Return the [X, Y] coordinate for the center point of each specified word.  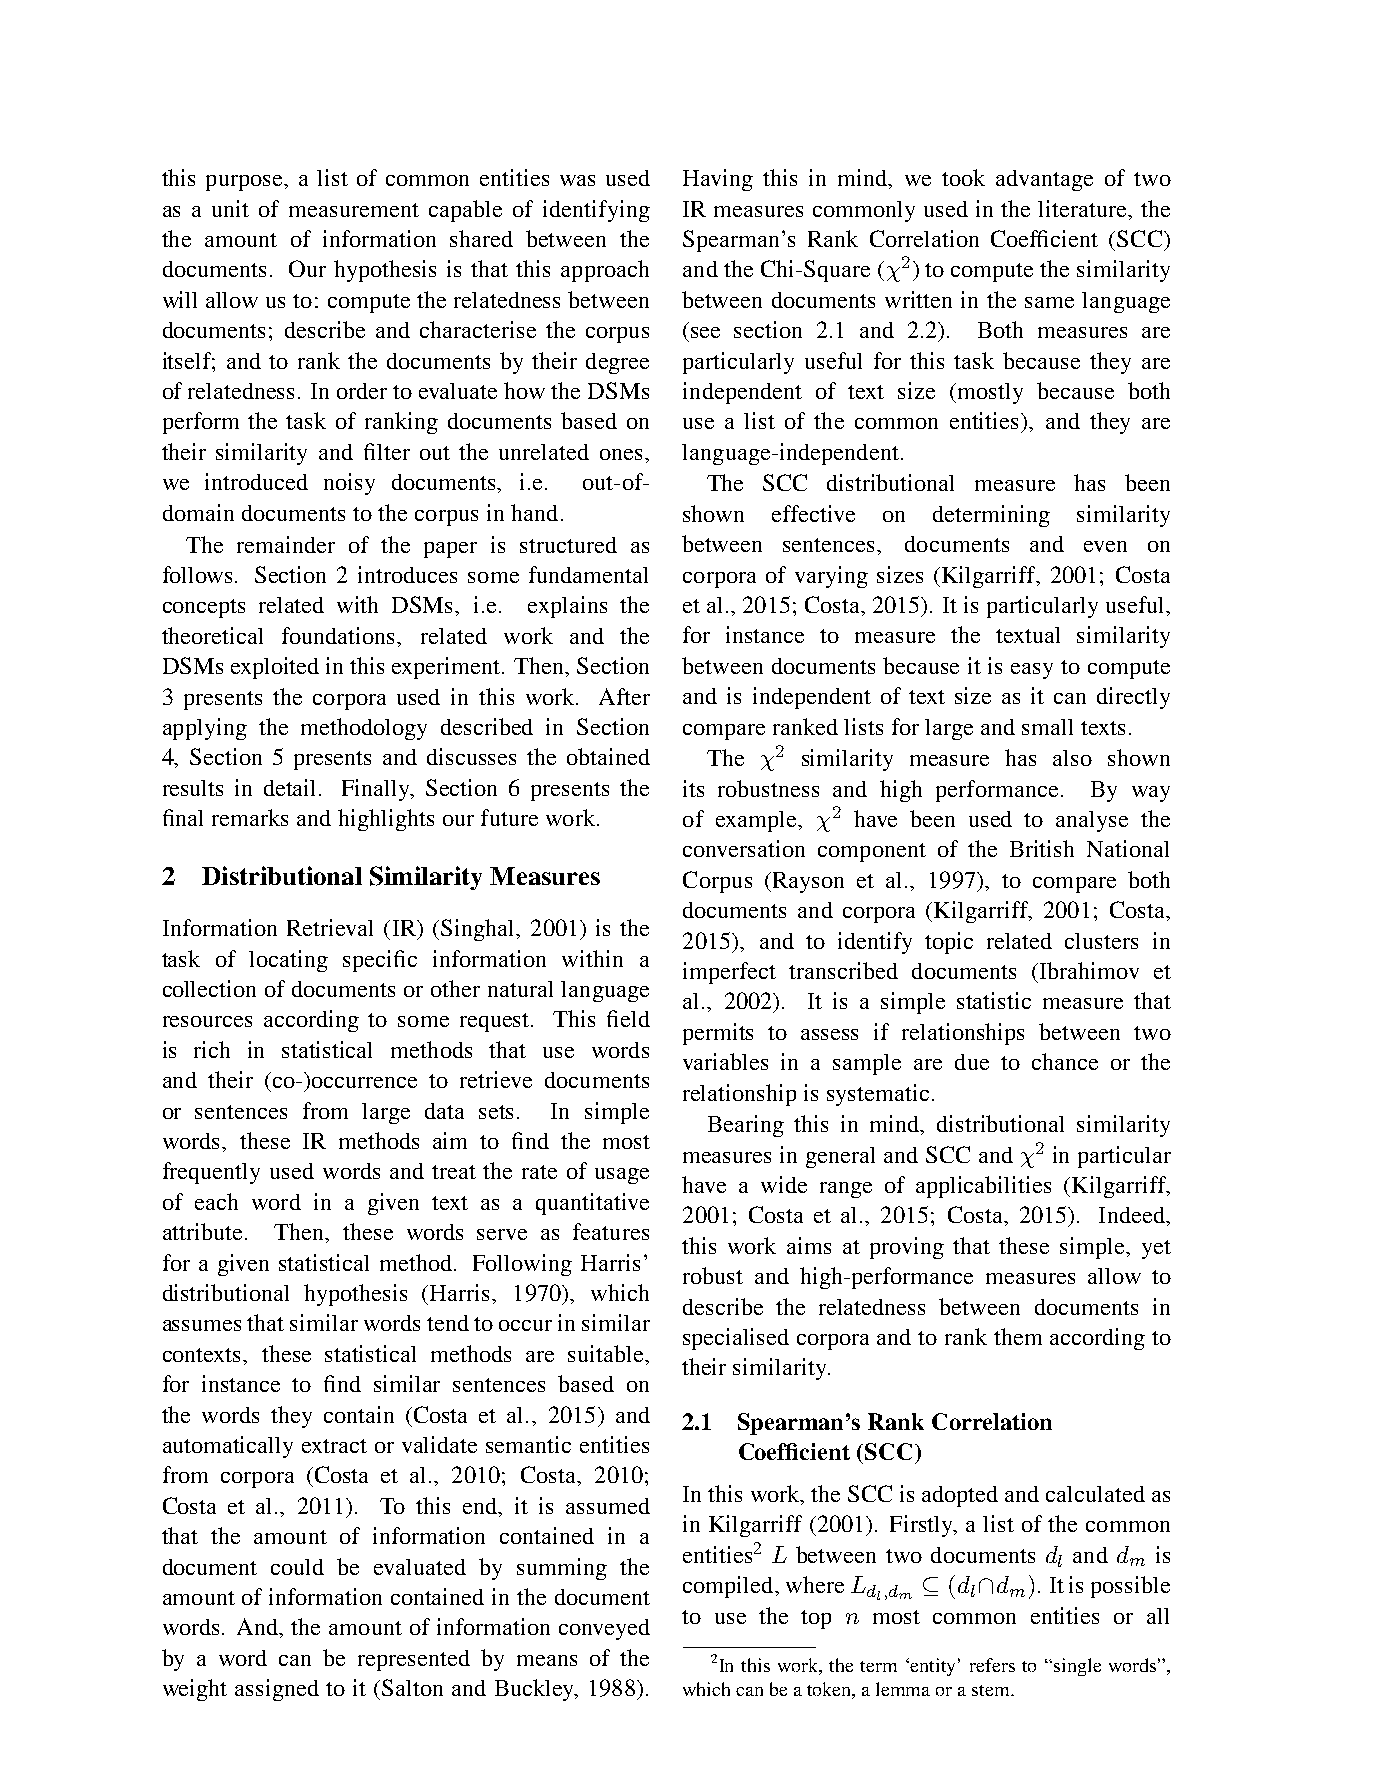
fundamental [588, 574]
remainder [286, 544]
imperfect [729, 973]
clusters [1101, 941]
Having [718, 180]
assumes [202, 1325]
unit [230, 208]
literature [1084, 208]
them [1018, 1336]
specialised [736, 1339]
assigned [277, 1690]
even [1105, 546]
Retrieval [330, 927]
